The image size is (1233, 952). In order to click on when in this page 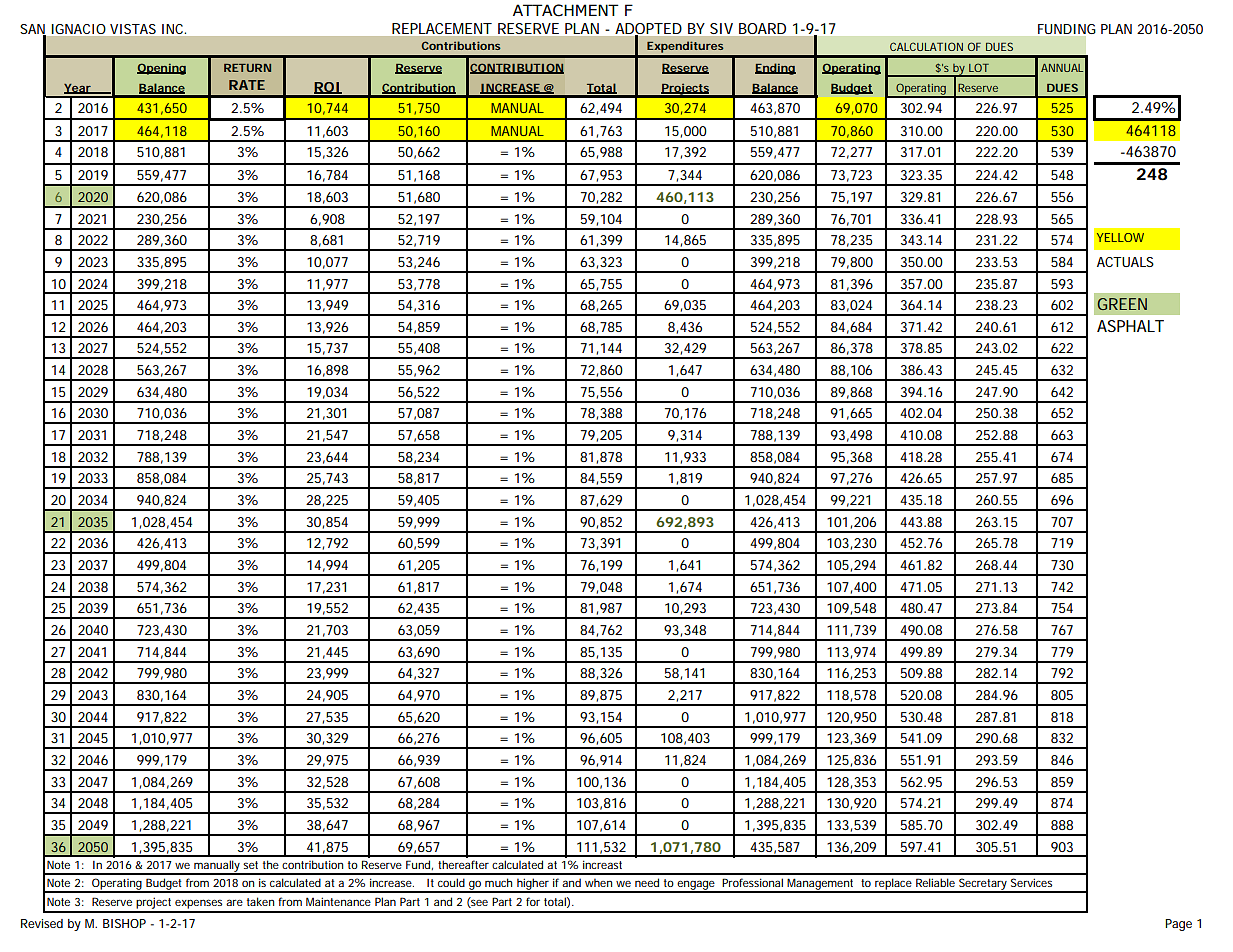, I will do `click(598, 882)`.
